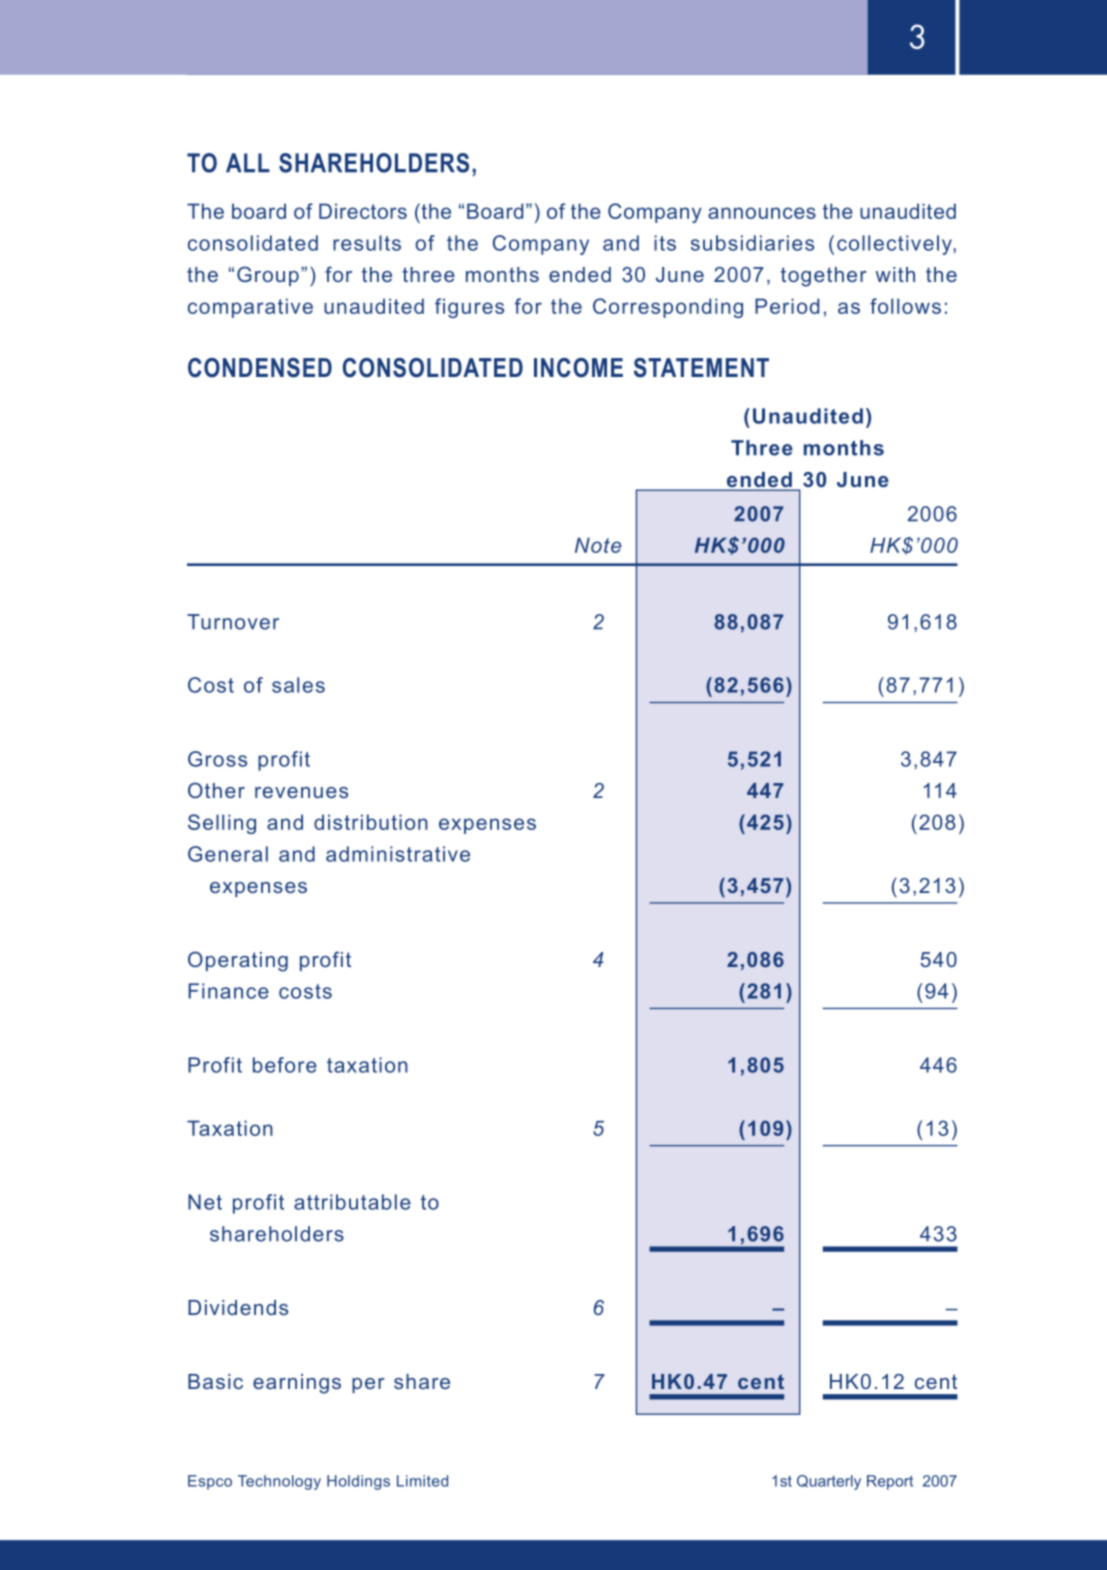  I want to click on distribution, so click(371, 822).
